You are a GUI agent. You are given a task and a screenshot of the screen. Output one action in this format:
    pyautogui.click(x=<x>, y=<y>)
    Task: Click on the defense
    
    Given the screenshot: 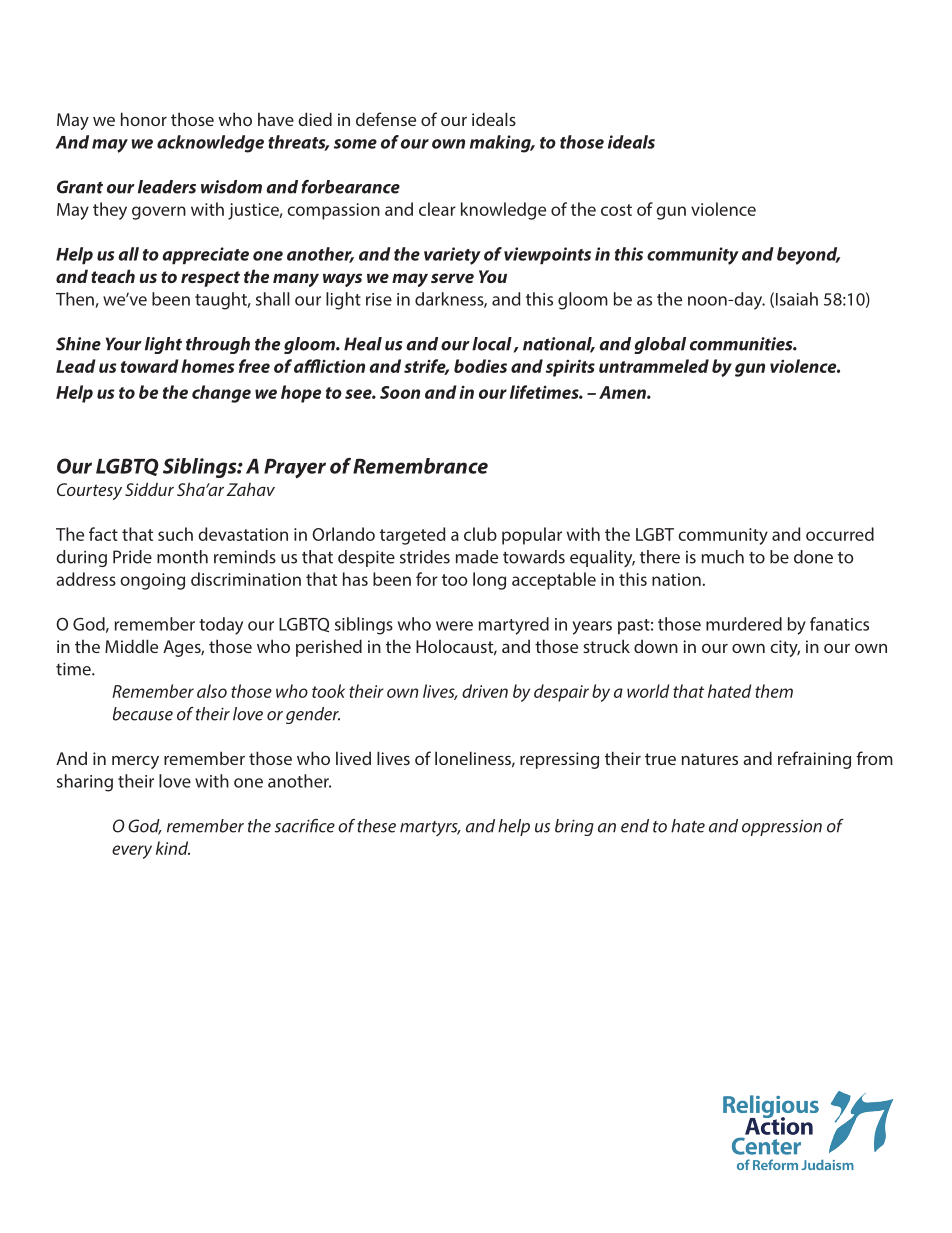 What is the action you would take?
    pyautogui.click(x=386, y=119)
